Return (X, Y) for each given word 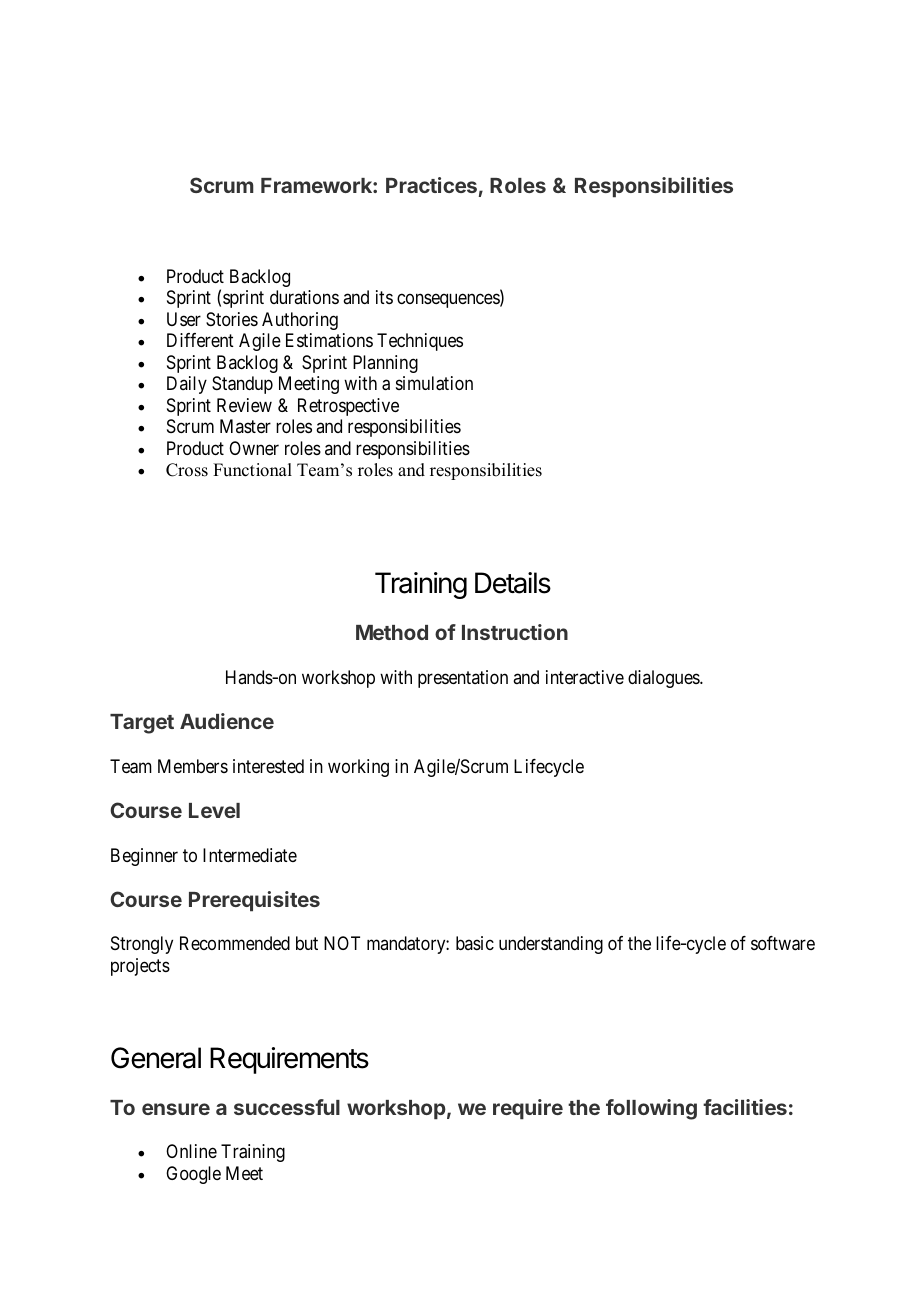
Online (191, 1151)
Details (513, 583)
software (783, 943)
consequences (449, 301)
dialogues (664, 679)
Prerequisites (254, 901)
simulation (434, 383)
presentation (463, 679)
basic (475, 943)
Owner (254, 448)
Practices (431, 185)
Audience (227, 721)
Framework (317, 185)
